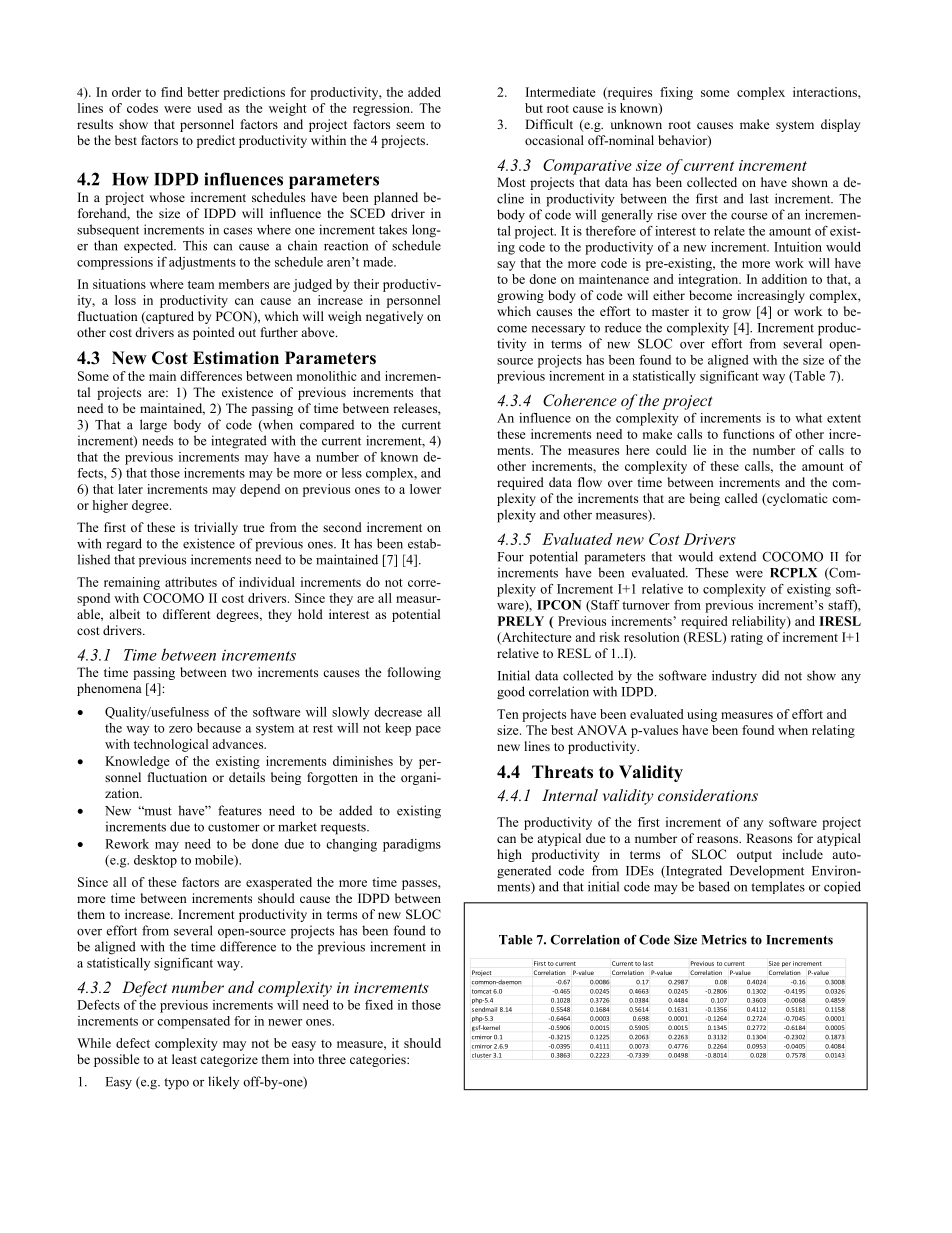 This page has height=1233, width=952. Describe the element at coordinates (737, 556) in the page. I see `extend` at that location.
